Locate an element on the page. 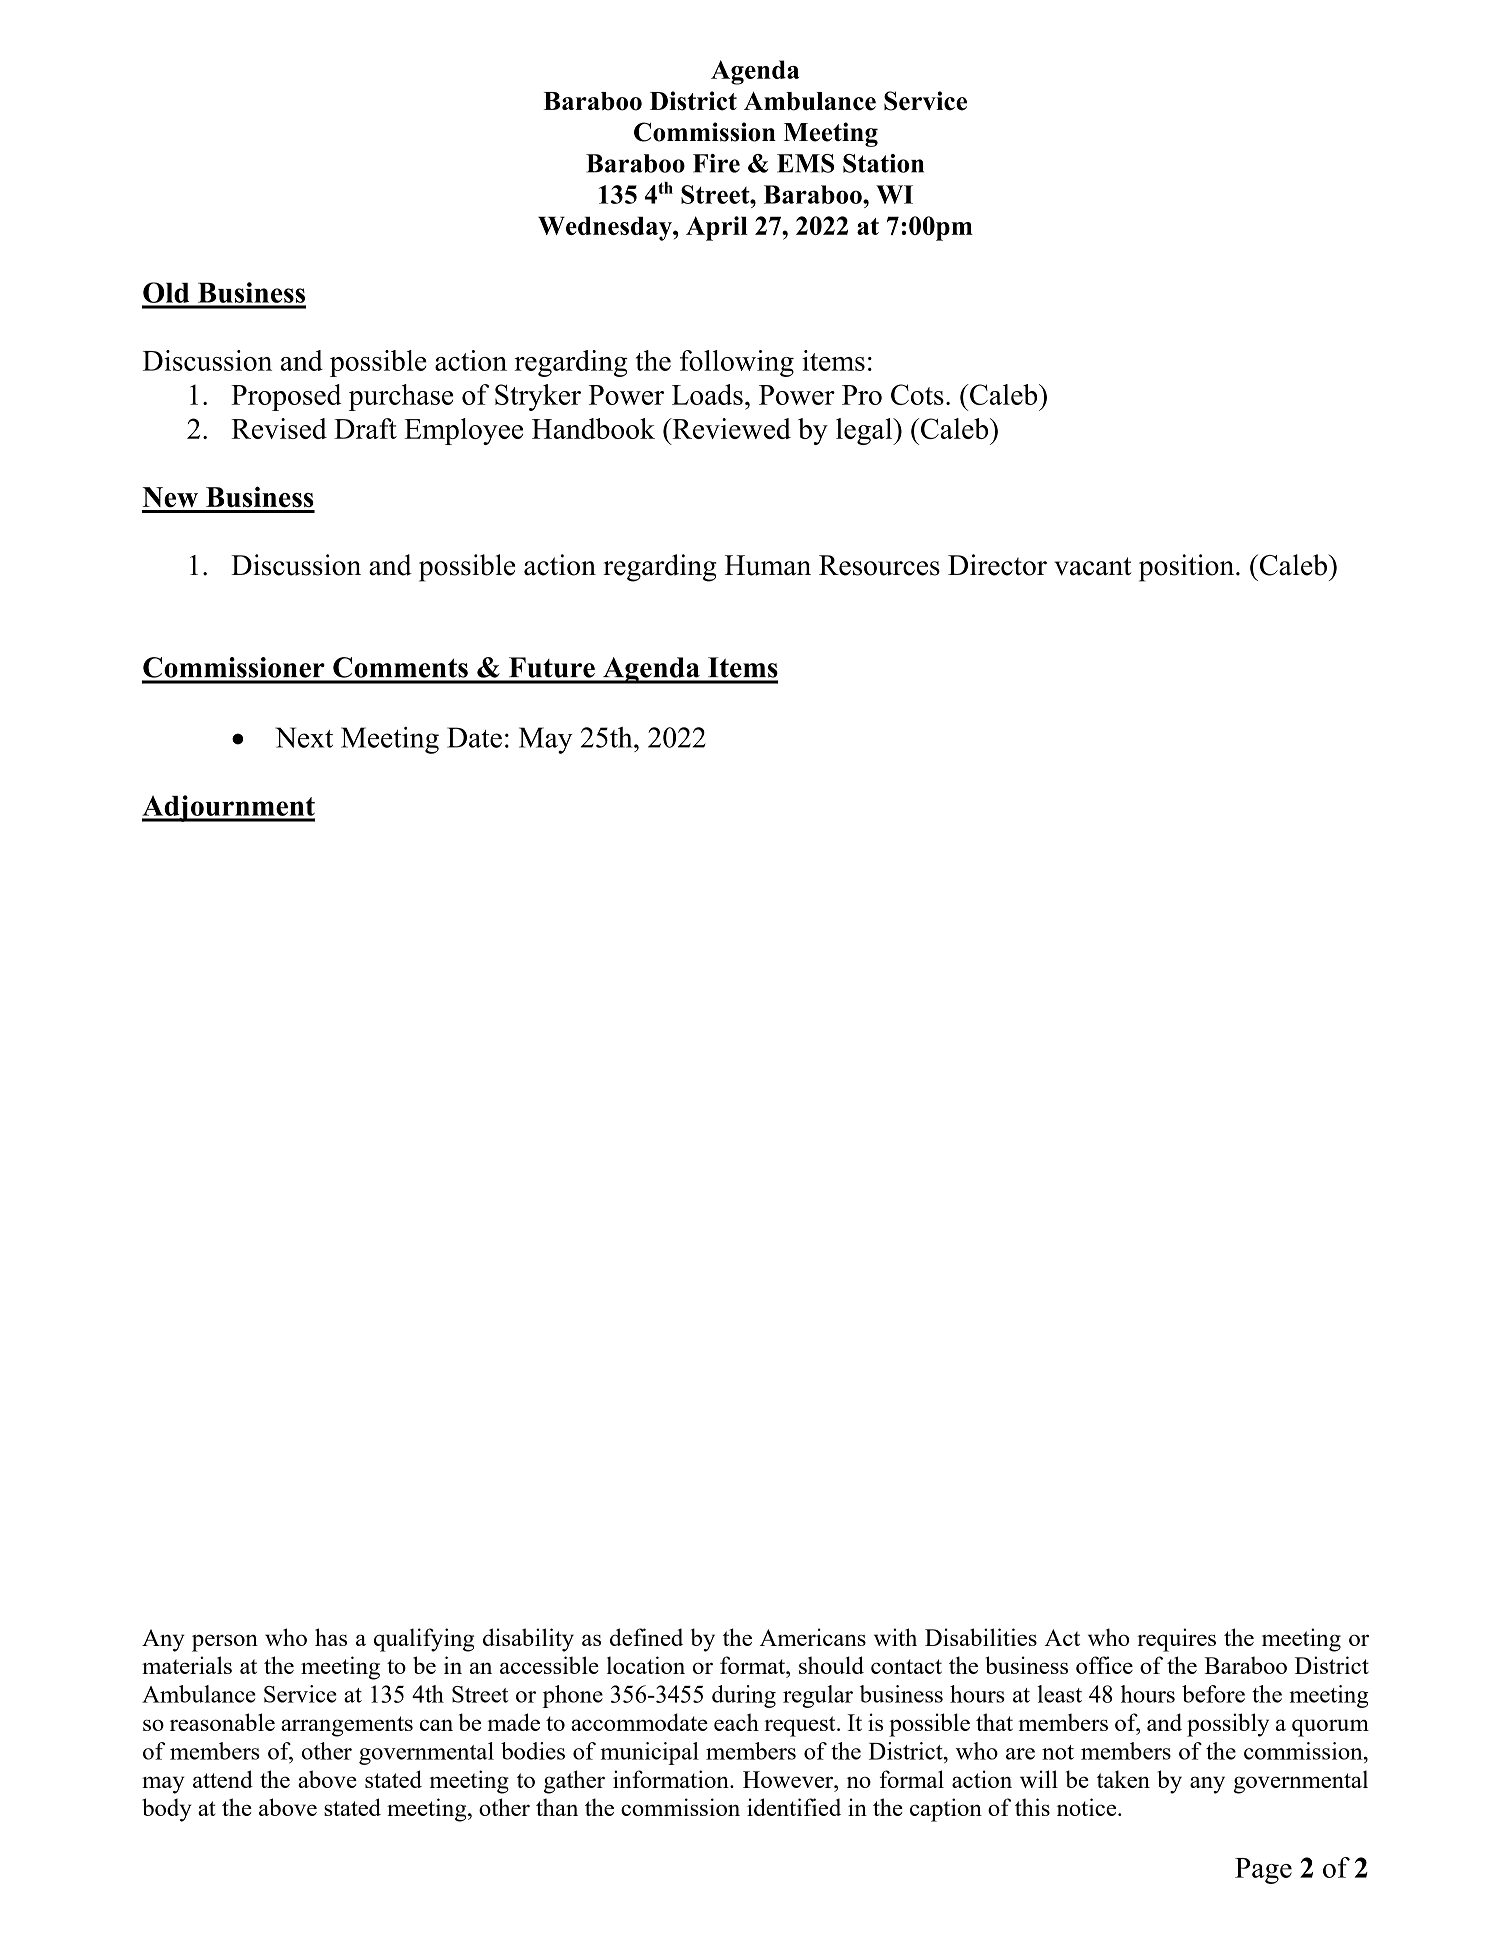 The image size is (1511, 1955). Proposed is located at coordinates (286, 397).
